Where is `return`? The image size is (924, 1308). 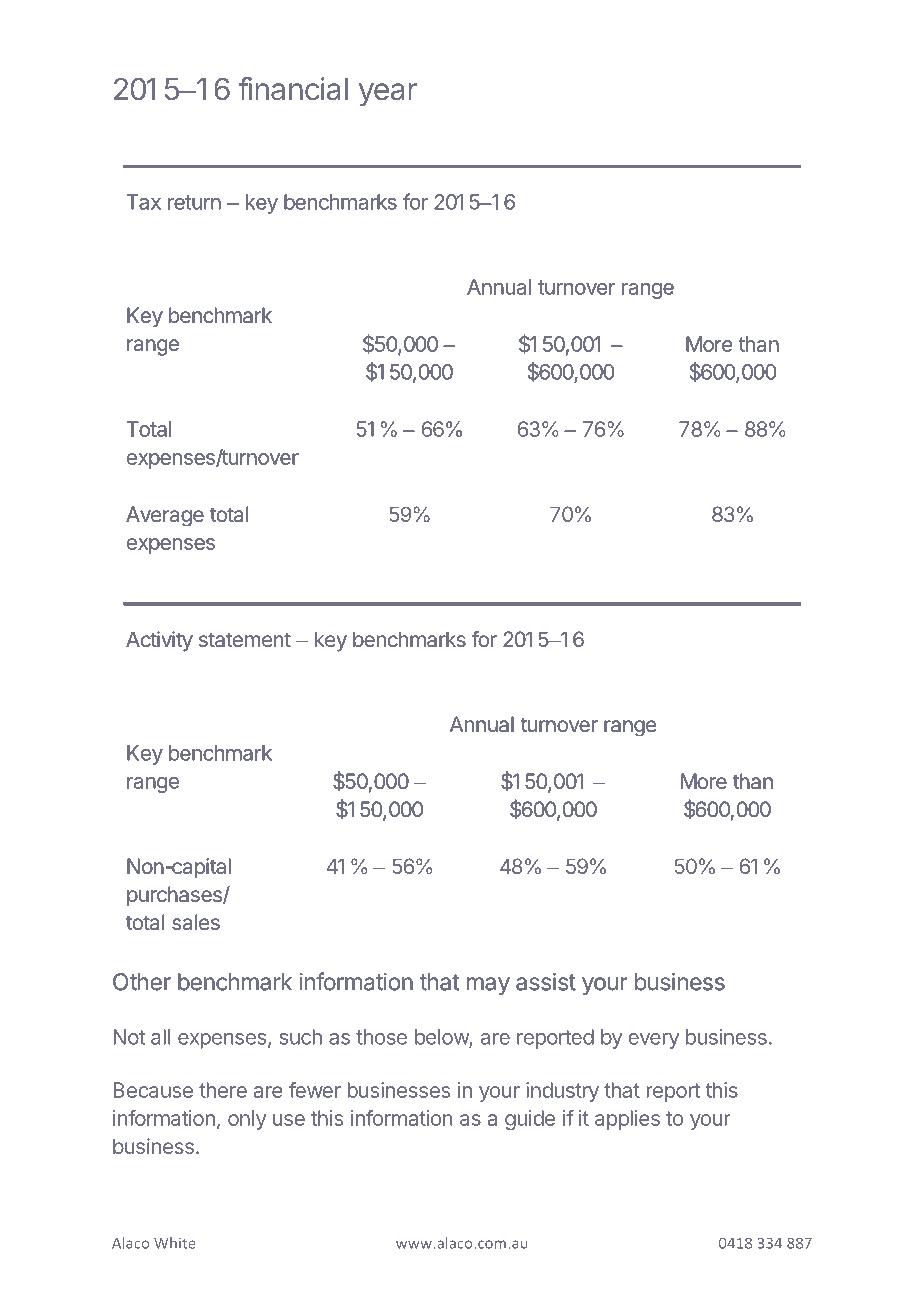 return is located at coordinates (194, 202).
